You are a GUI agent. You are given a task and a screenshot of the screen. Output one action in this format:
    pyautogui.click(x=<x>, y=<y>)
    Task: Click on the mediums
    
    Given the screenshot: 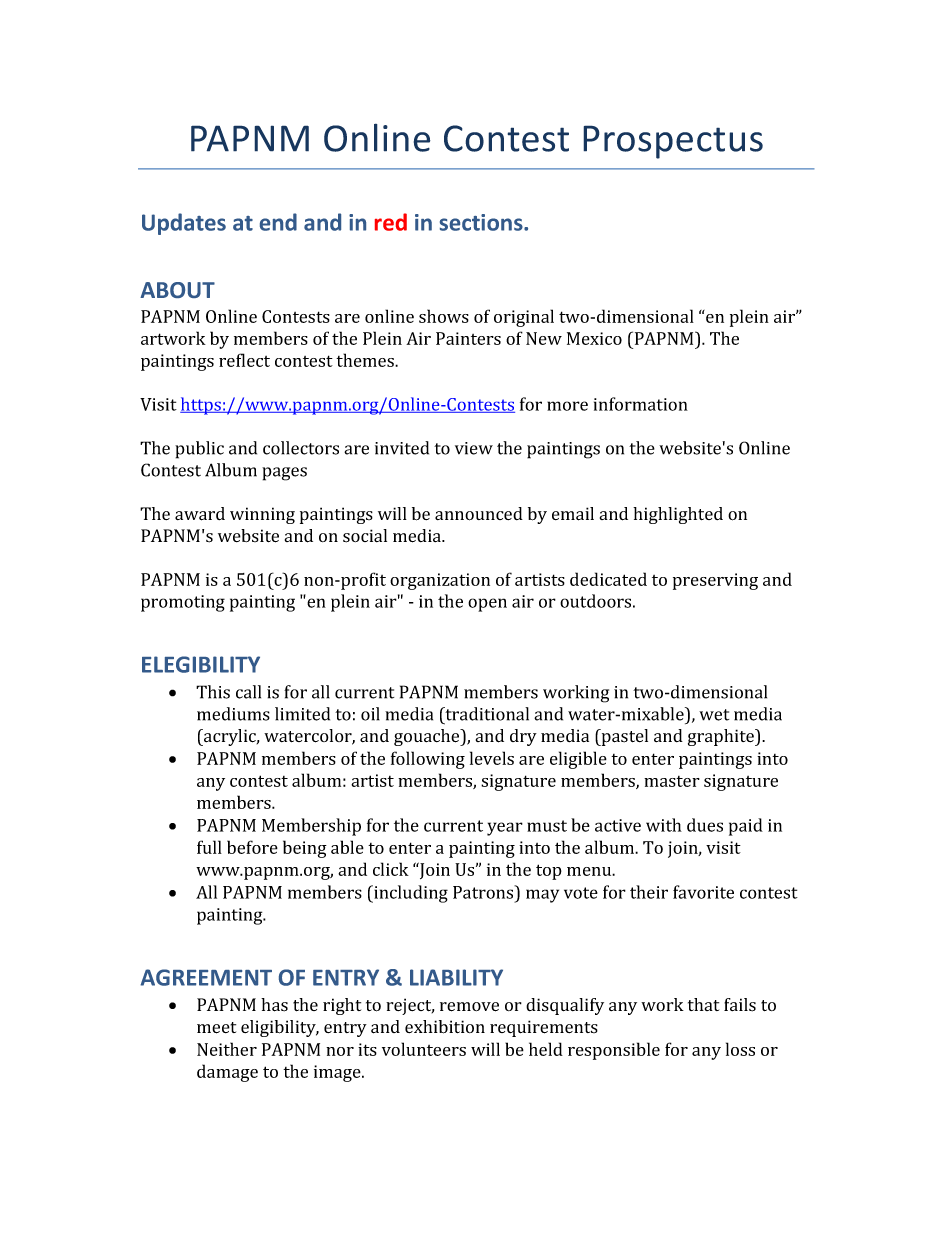 What is the action you would take?
    pyautogui.click(x=233, y=714)
